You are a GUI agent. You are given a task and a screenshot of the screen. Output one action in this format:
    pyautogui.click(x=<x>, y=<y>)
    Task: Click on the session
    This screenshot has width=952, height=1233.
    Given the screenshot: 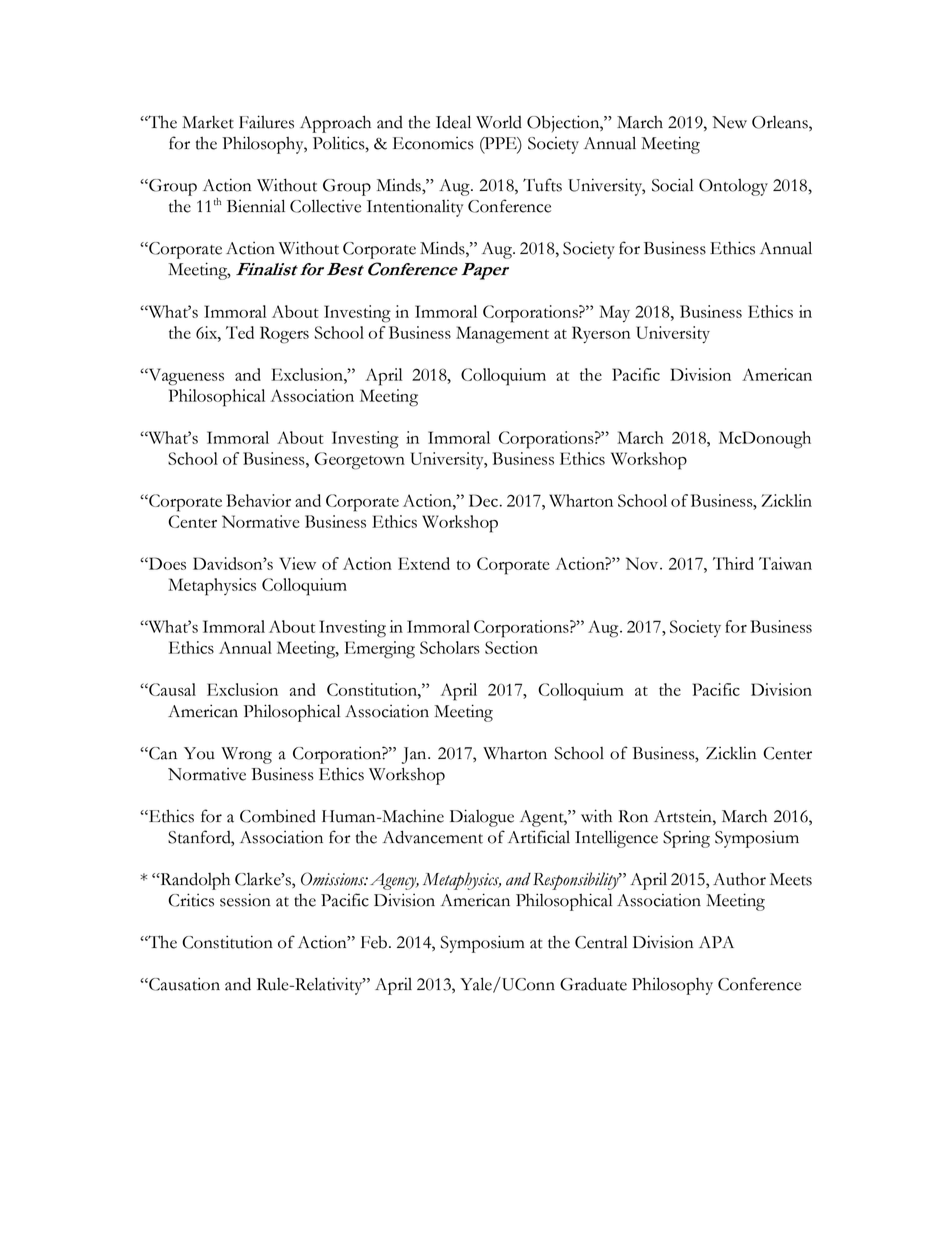 What is the action you would take?
    pyautogui.click(x=245, y=900)
